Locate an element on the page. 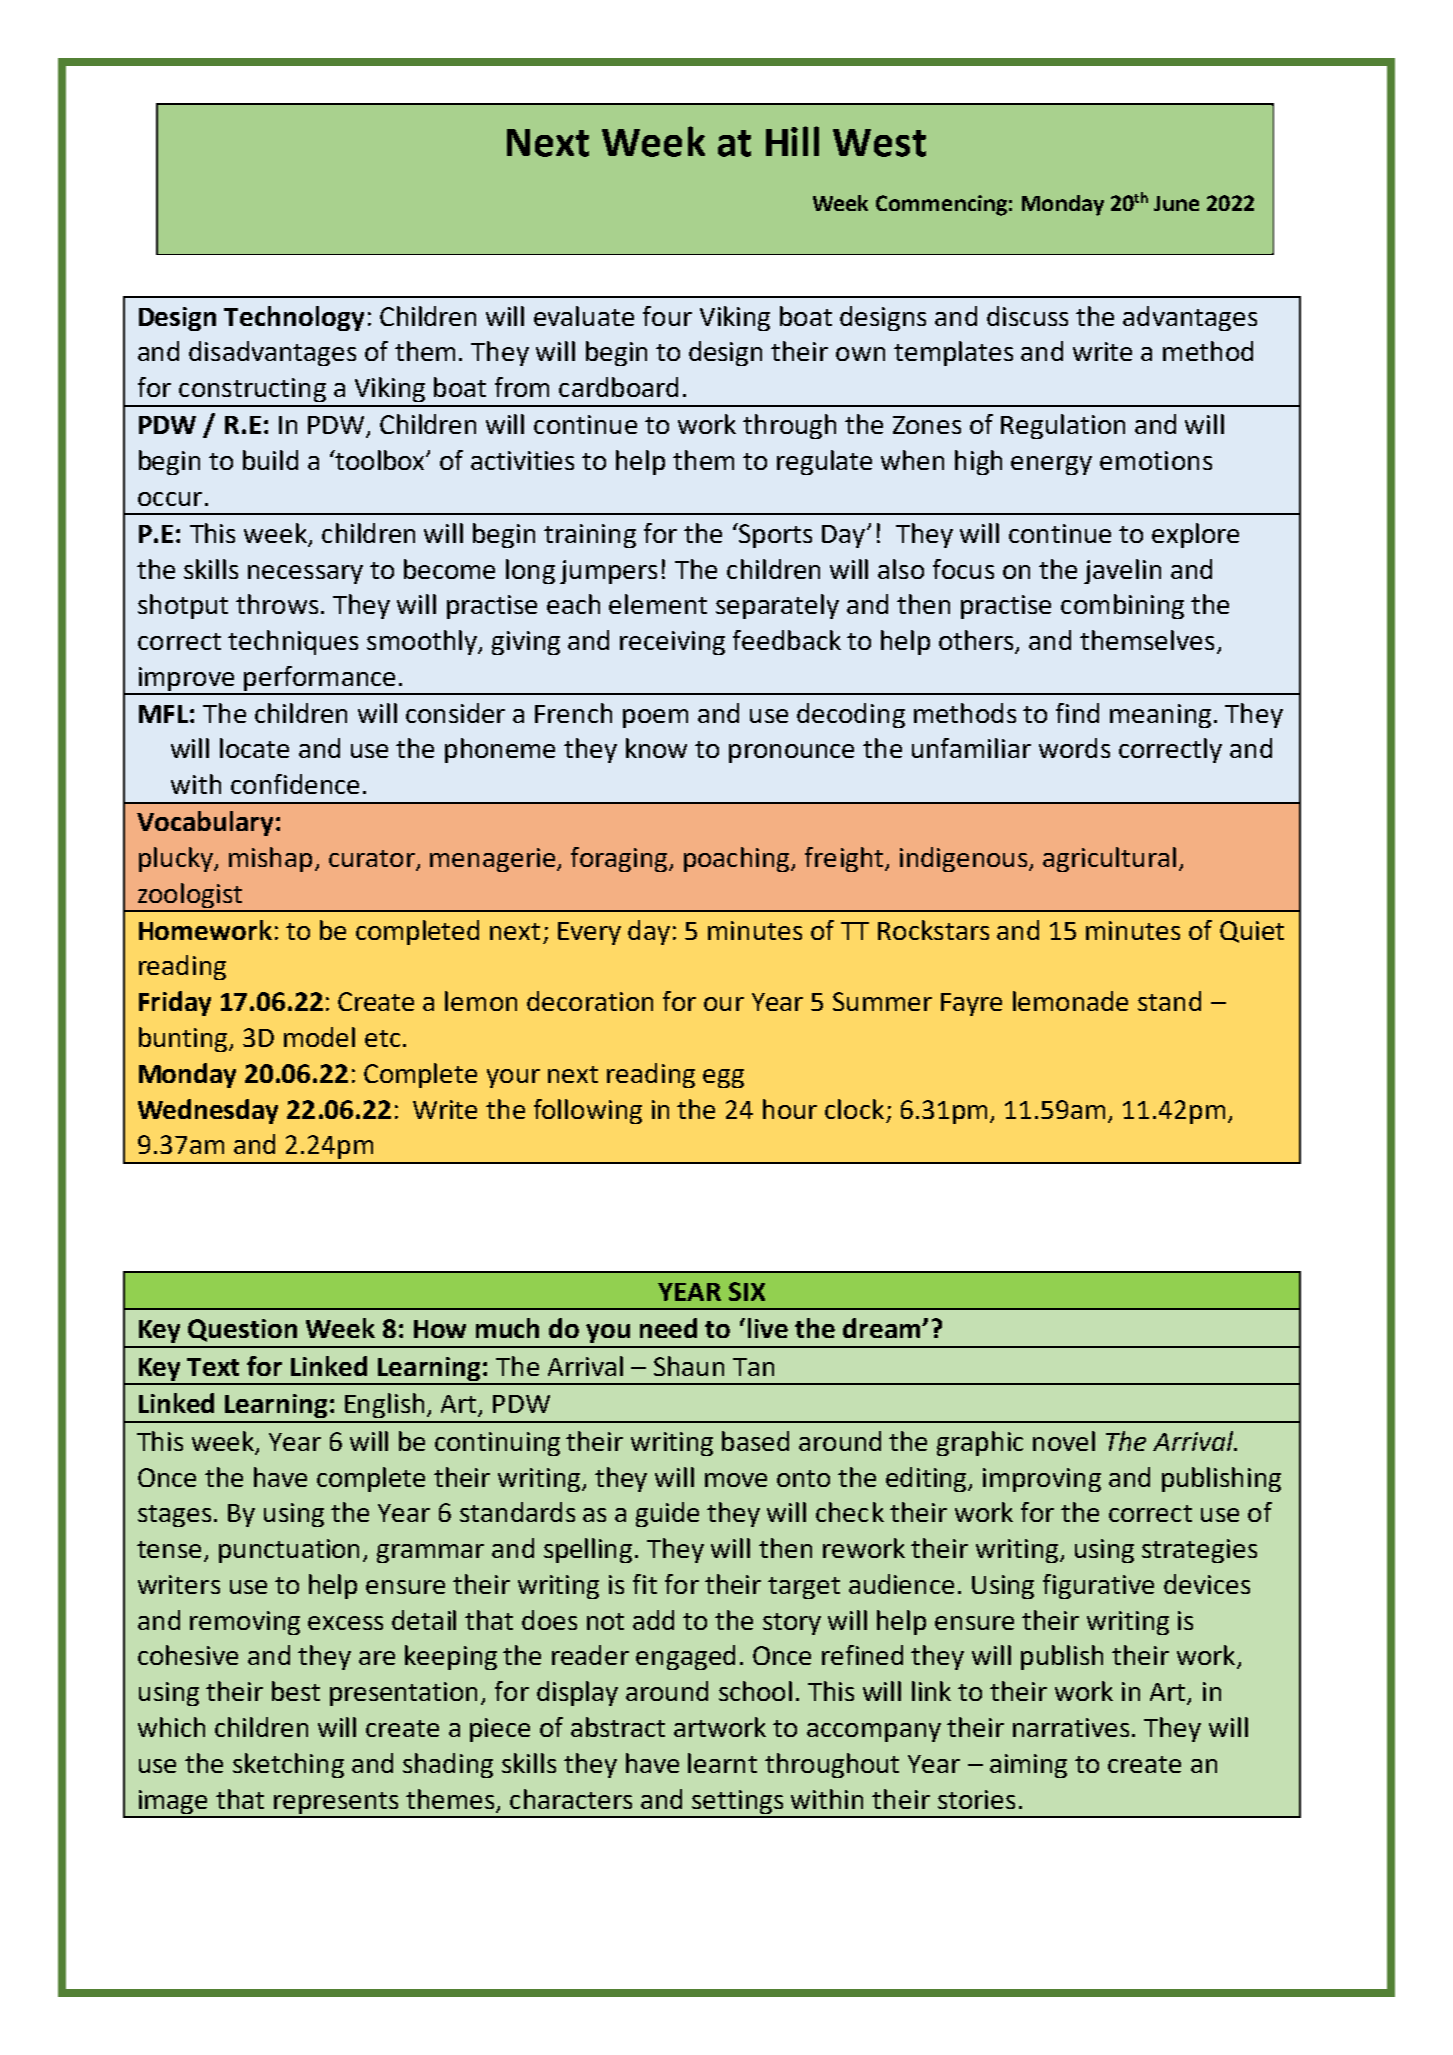  Quiet is located at coordinates (1252, 932).
